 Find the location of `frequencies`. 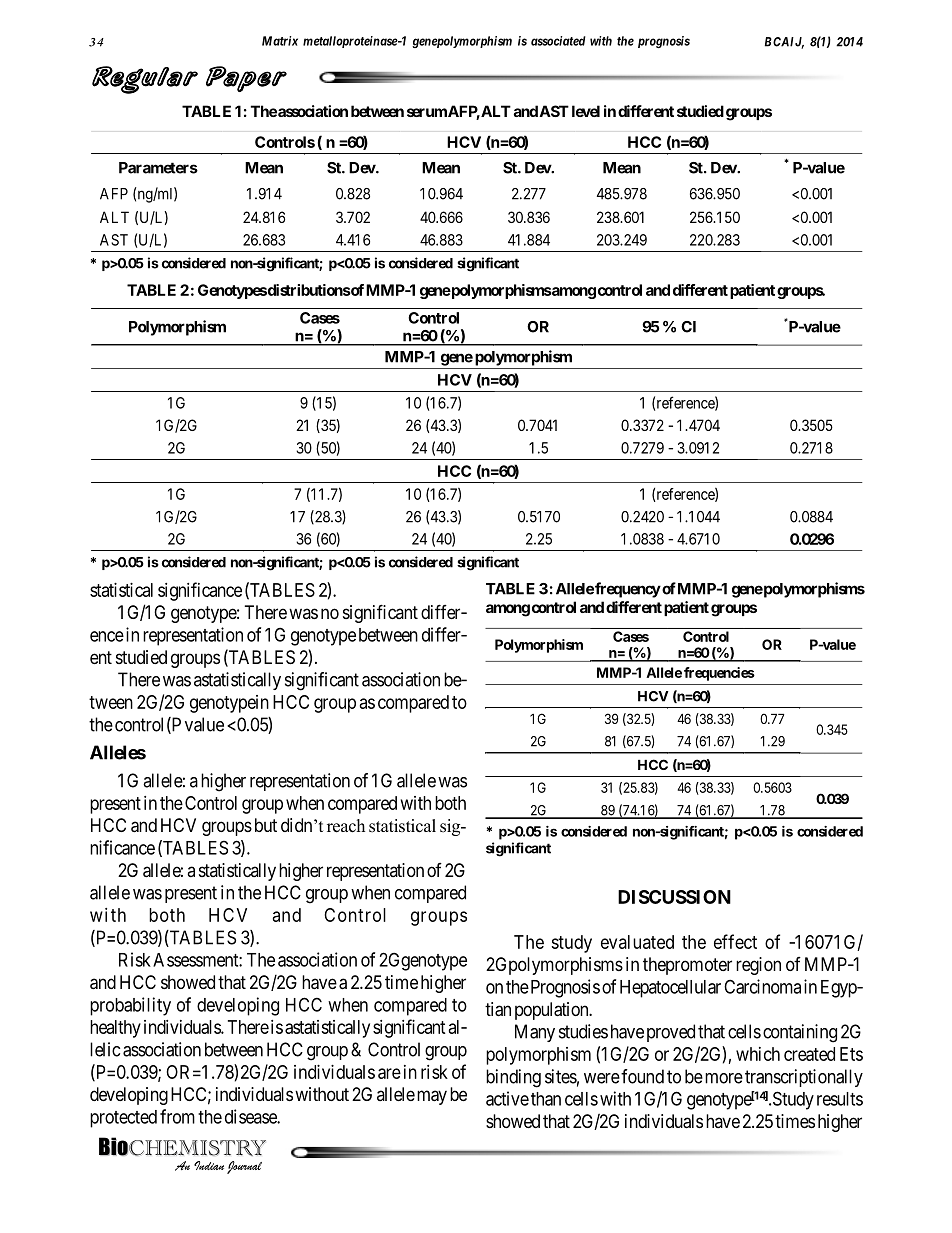

frequencies is located at coordinates (719, 674).
